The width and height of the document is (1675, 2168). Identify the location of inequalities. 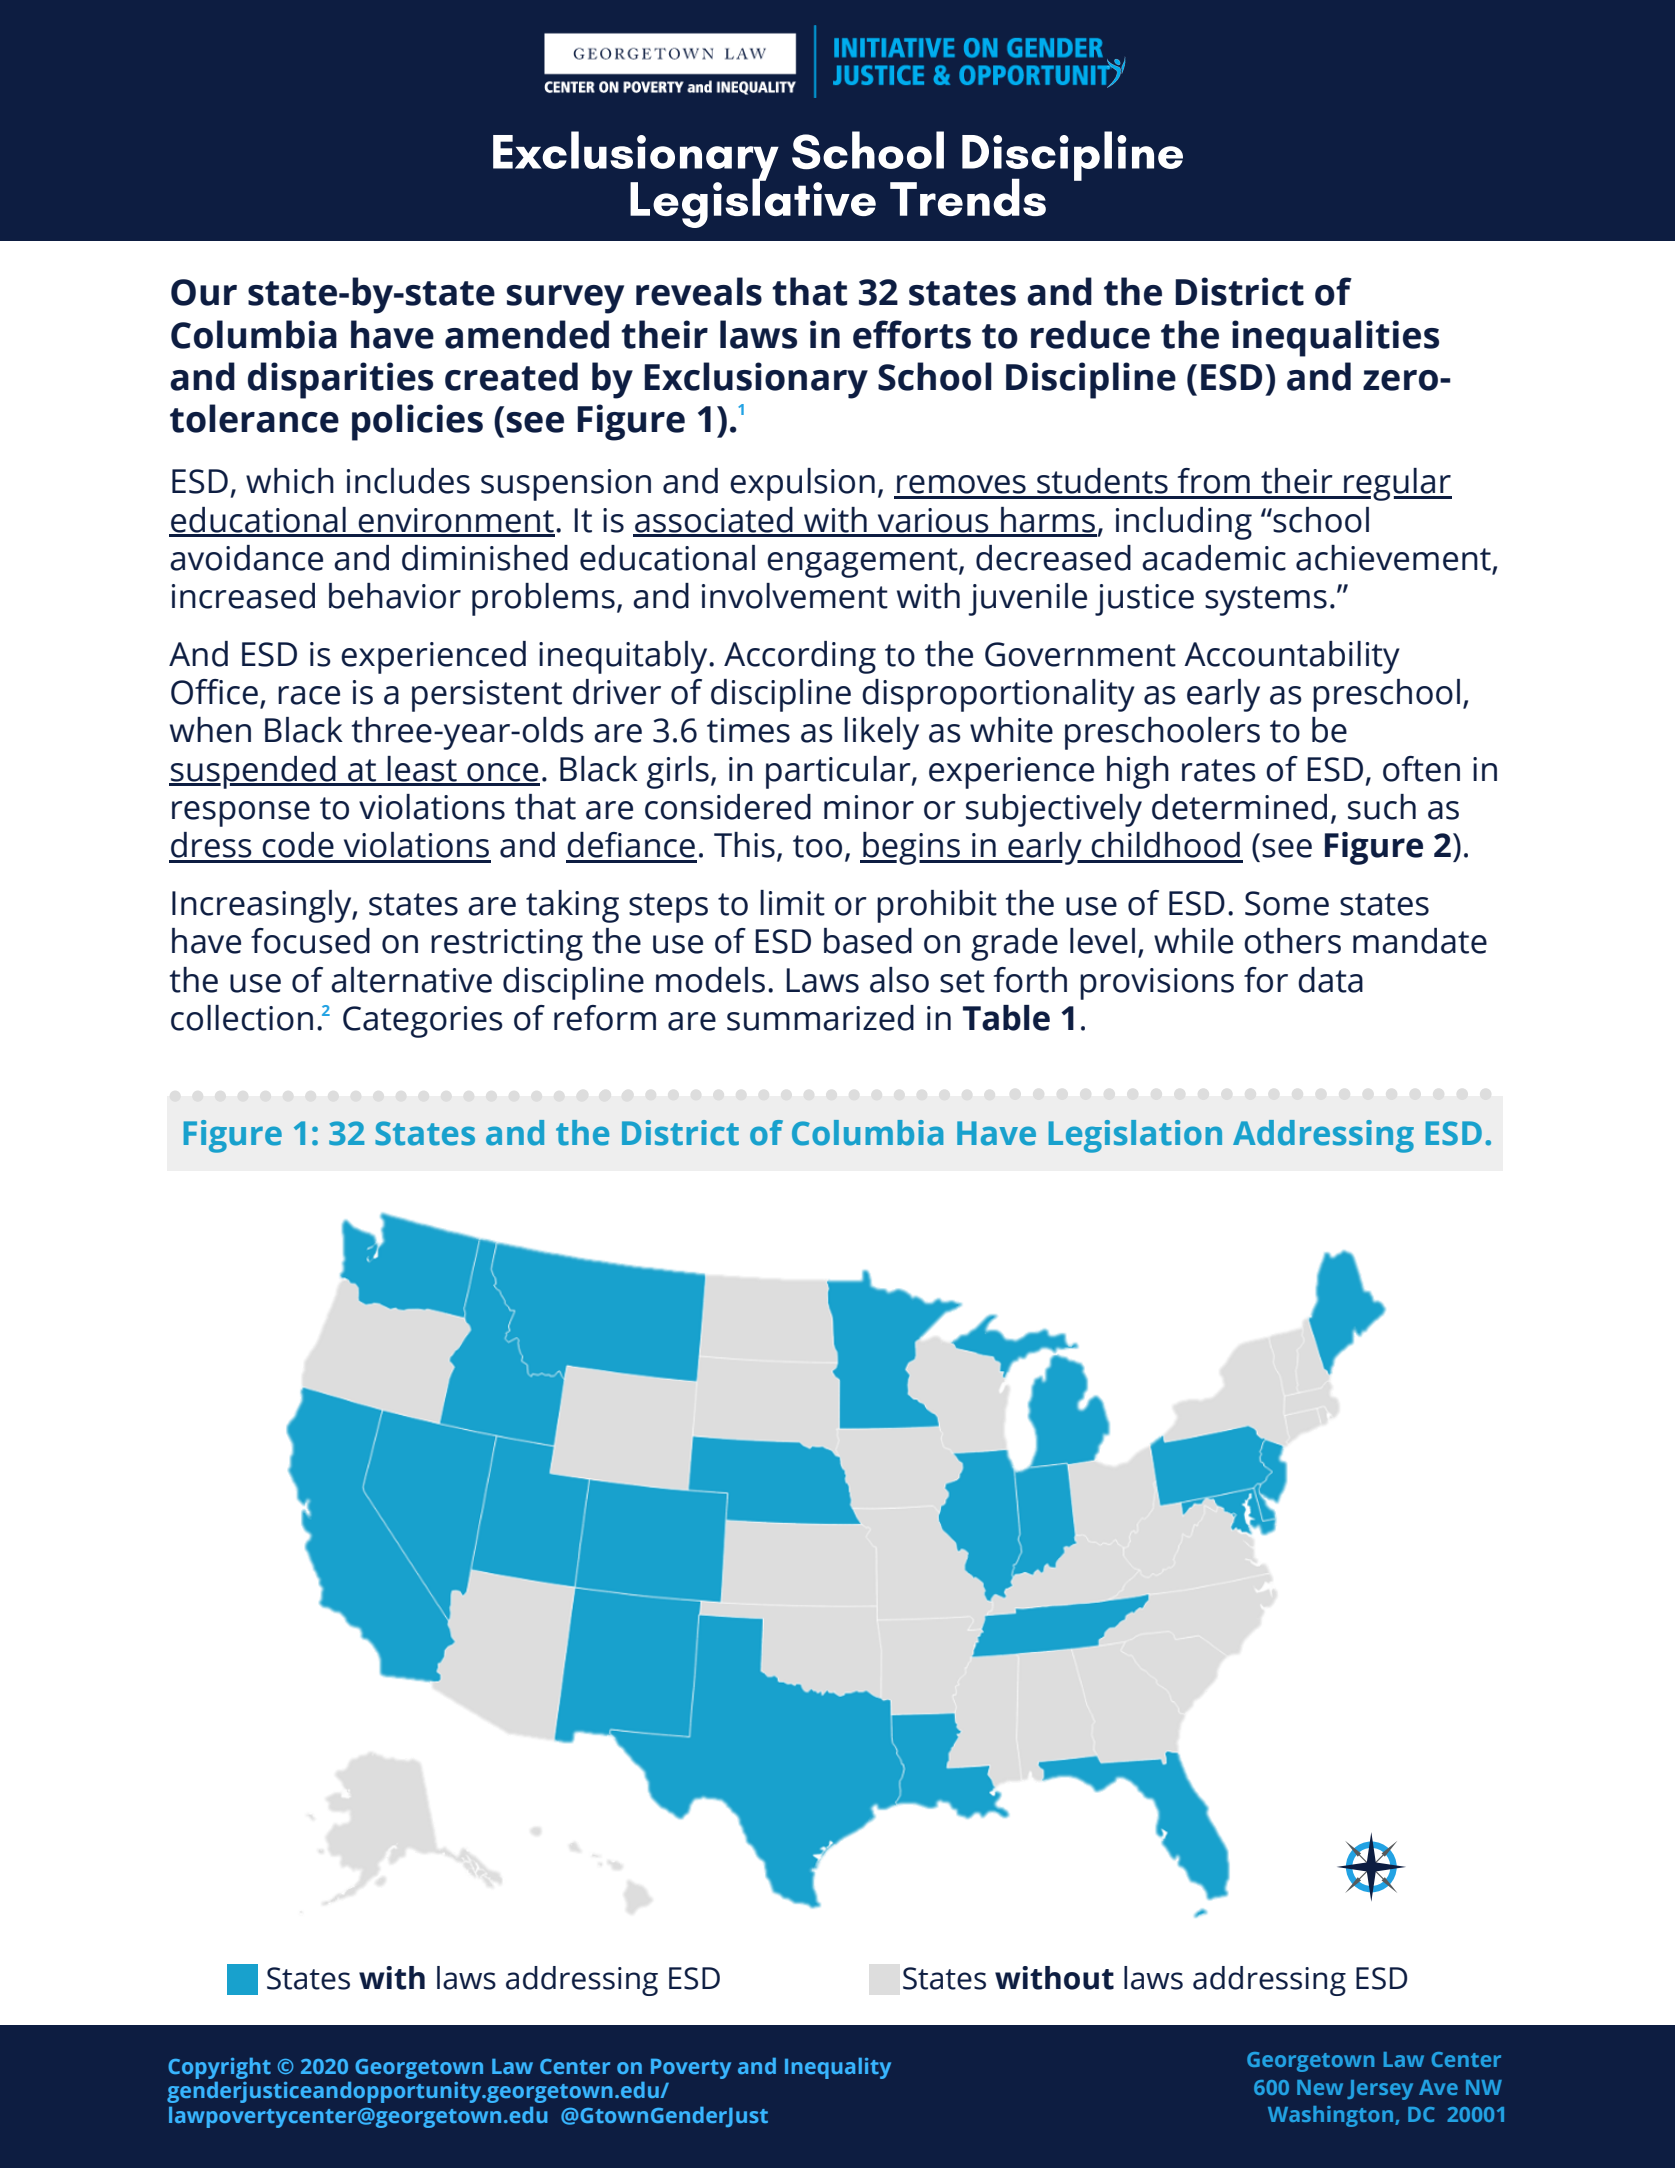
(1335, 338).
